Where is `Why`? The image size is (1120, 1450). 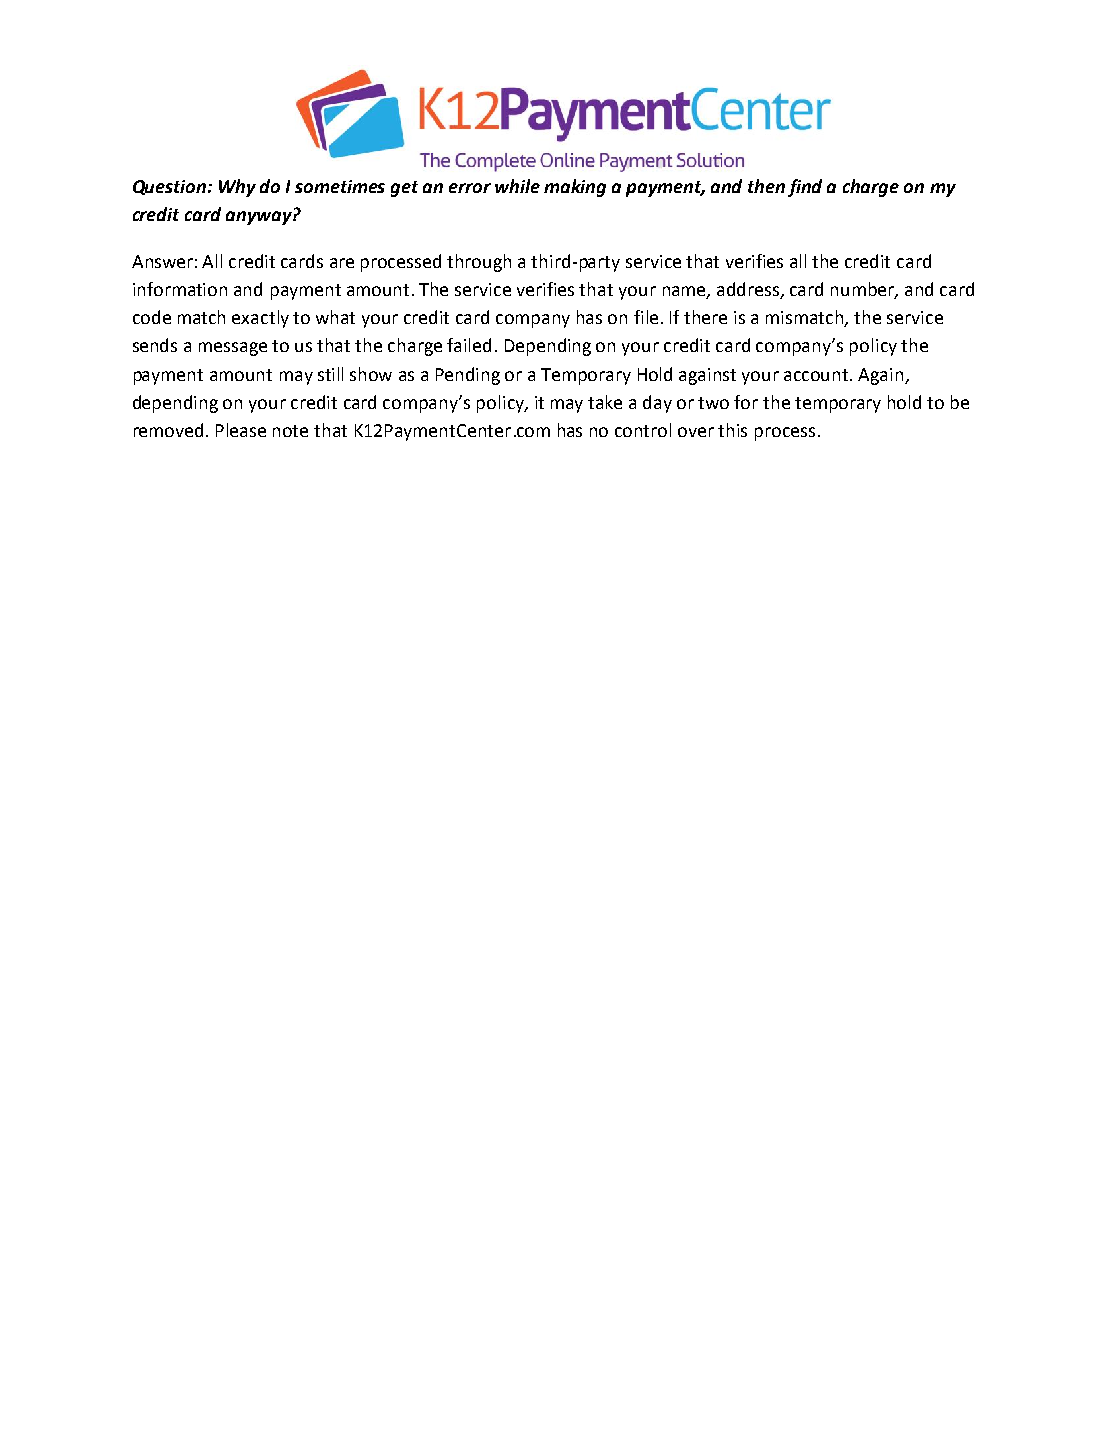 Why is located at coordinates (237, 188).
